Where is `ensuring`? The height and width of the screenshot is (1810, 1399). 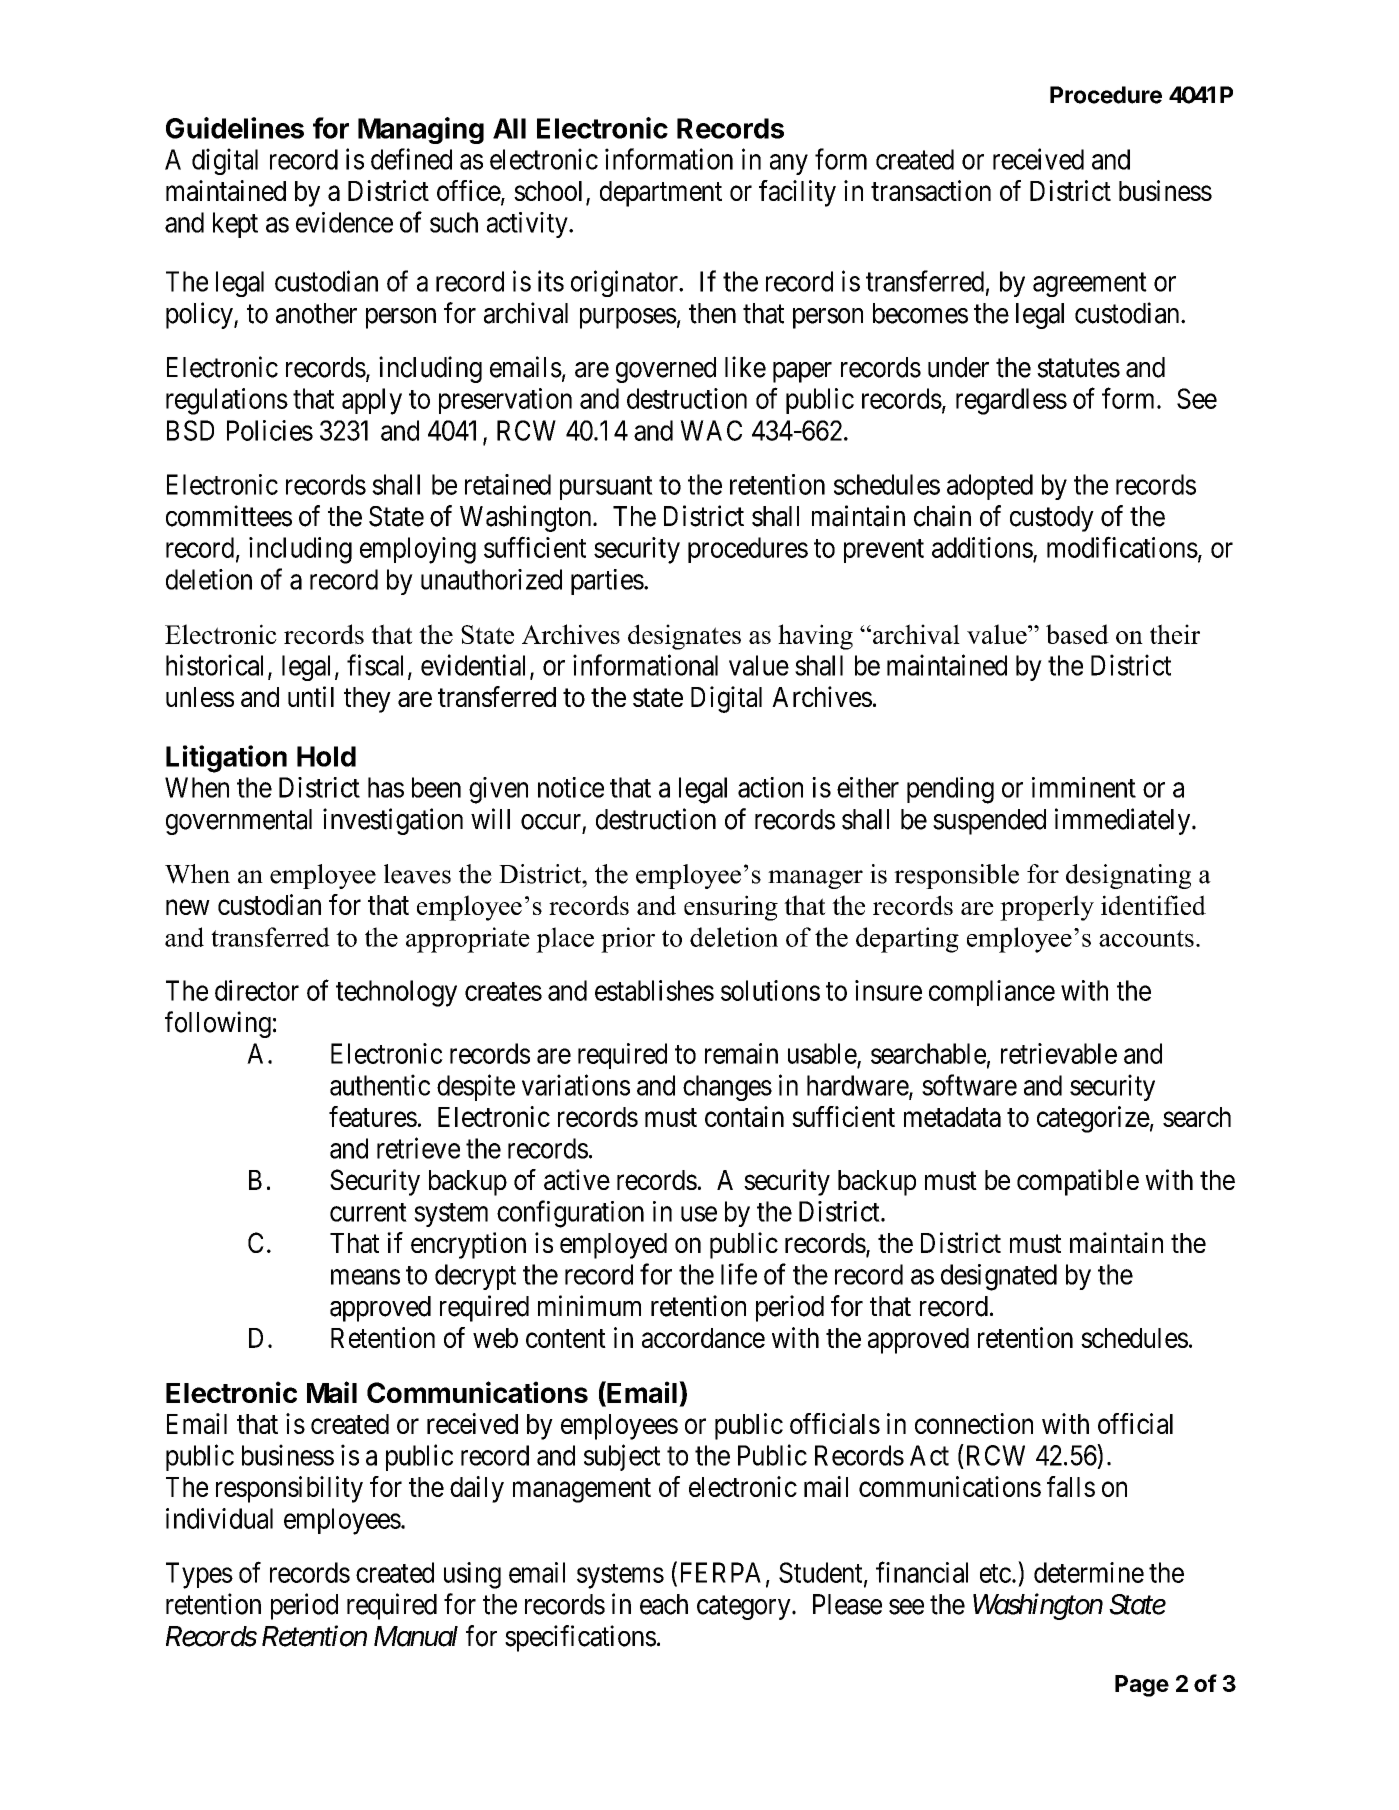 ensuring is located at coordinates (731, 908).
